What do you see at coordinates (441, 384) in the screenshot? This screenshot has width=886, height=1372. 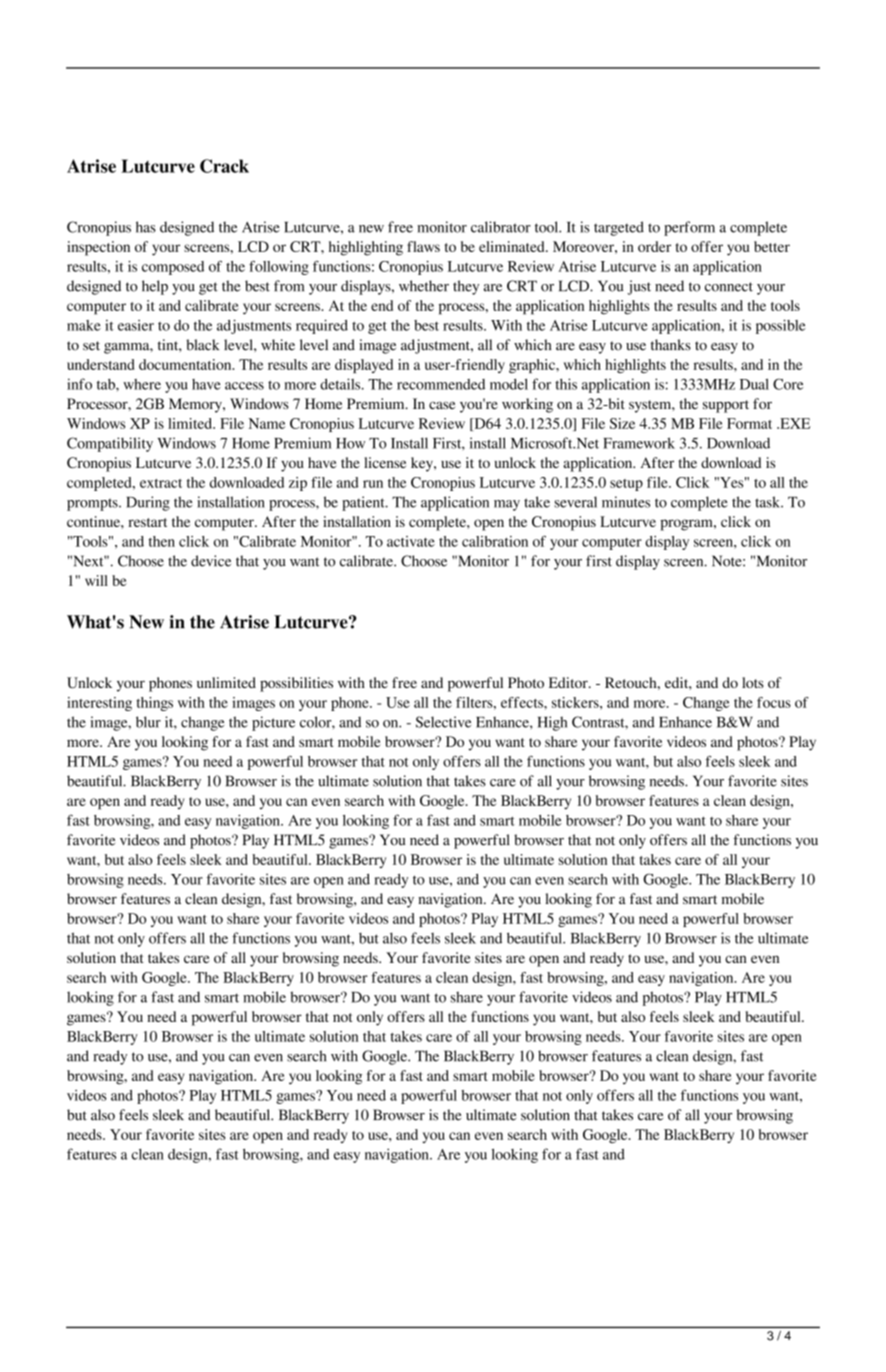 I see `recommended` at bounding box center [441, 384].
